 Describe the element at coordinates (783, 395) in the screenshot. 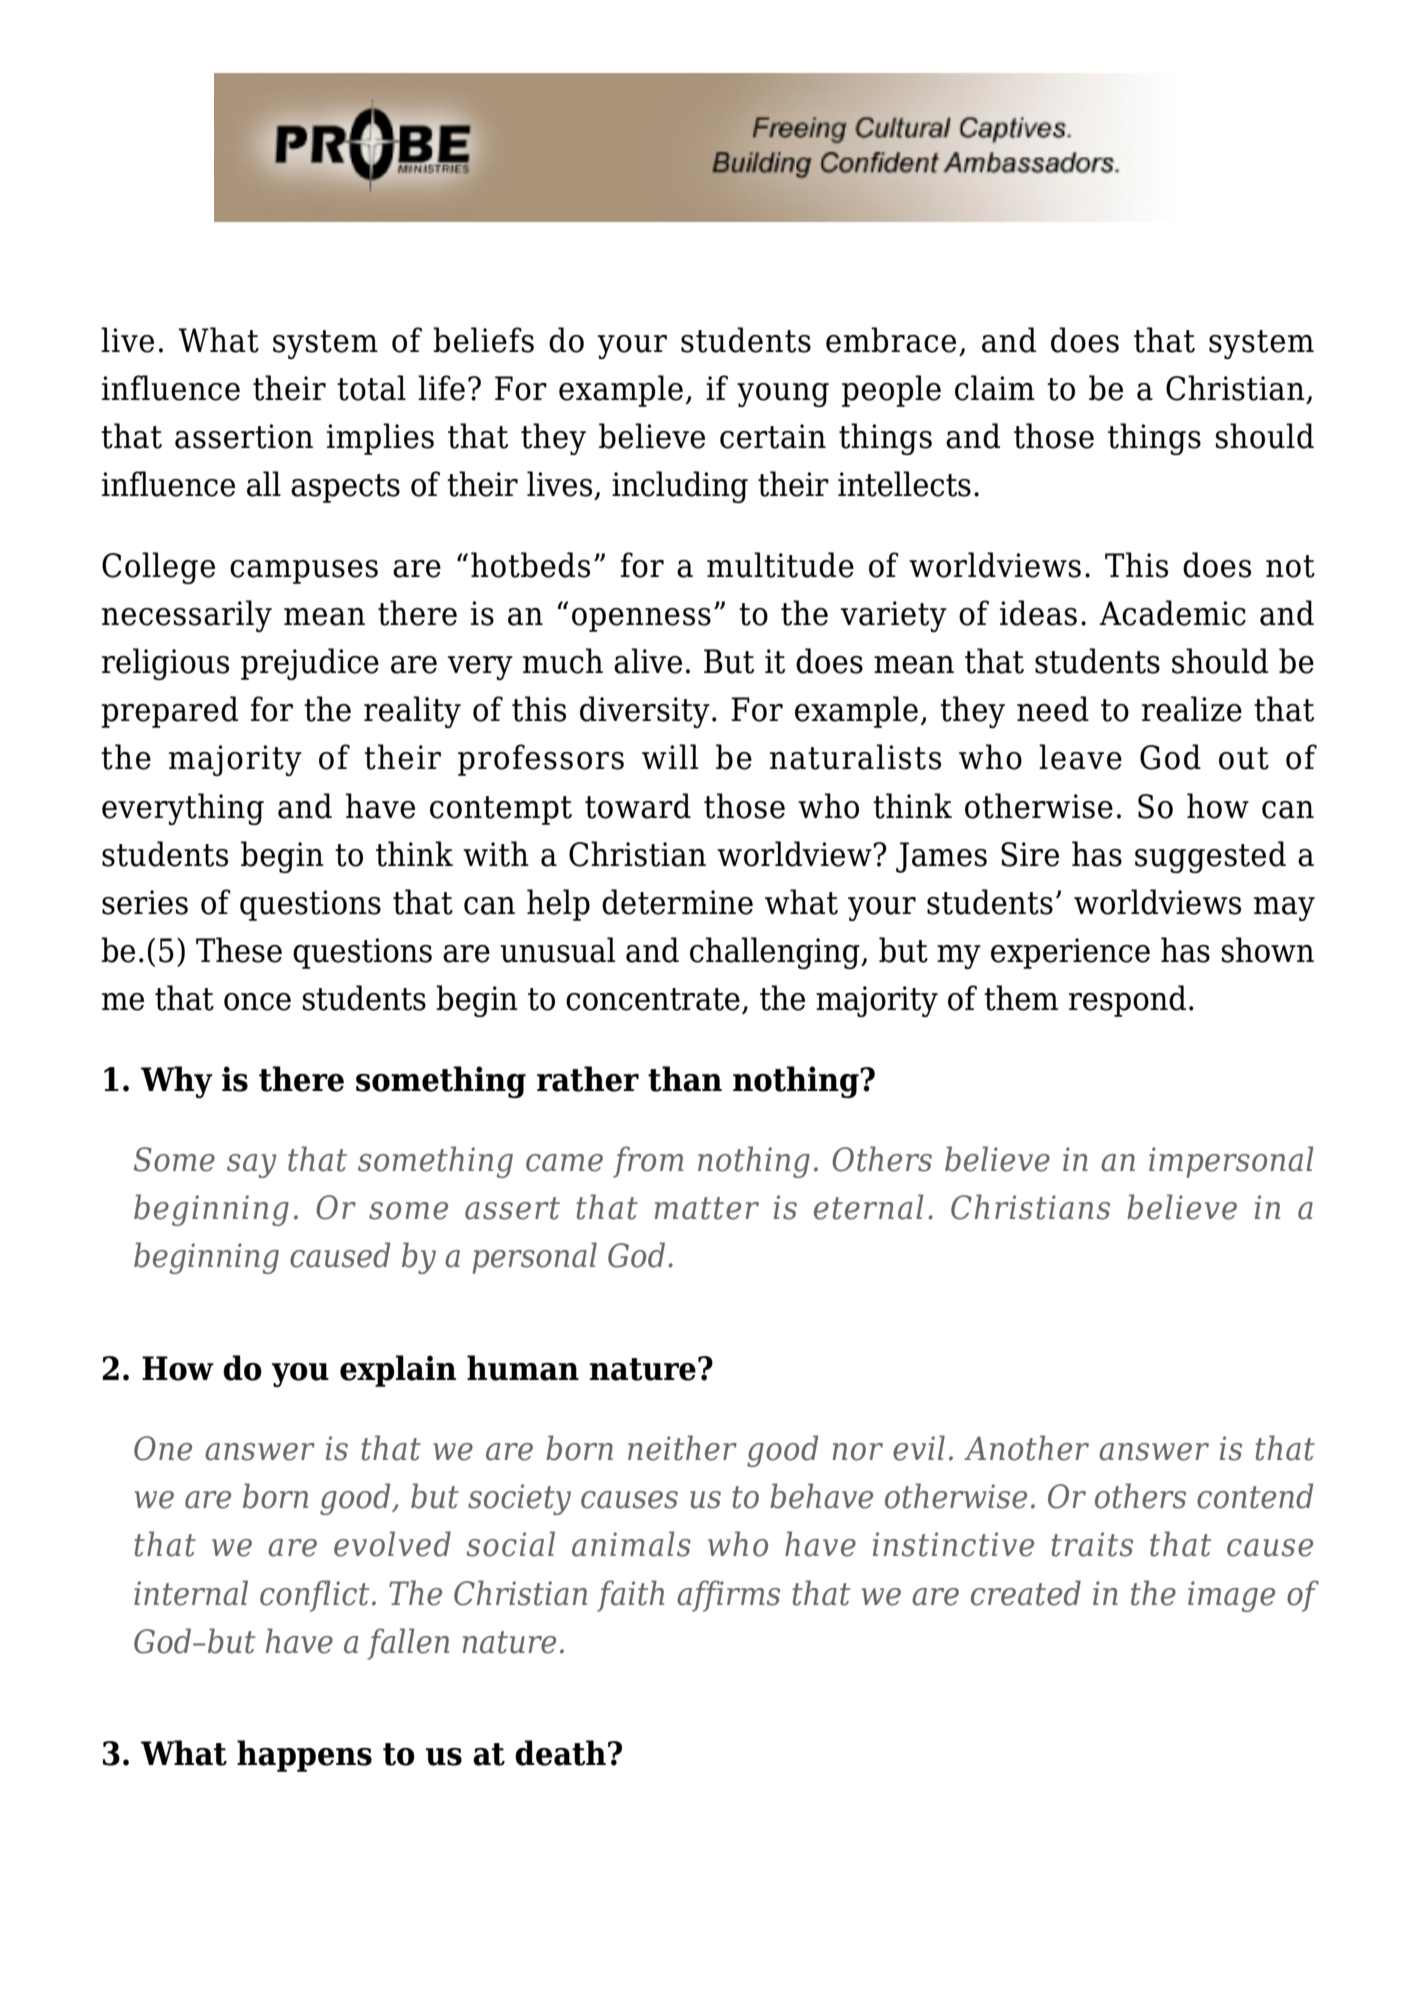

I see `young` at that location.
